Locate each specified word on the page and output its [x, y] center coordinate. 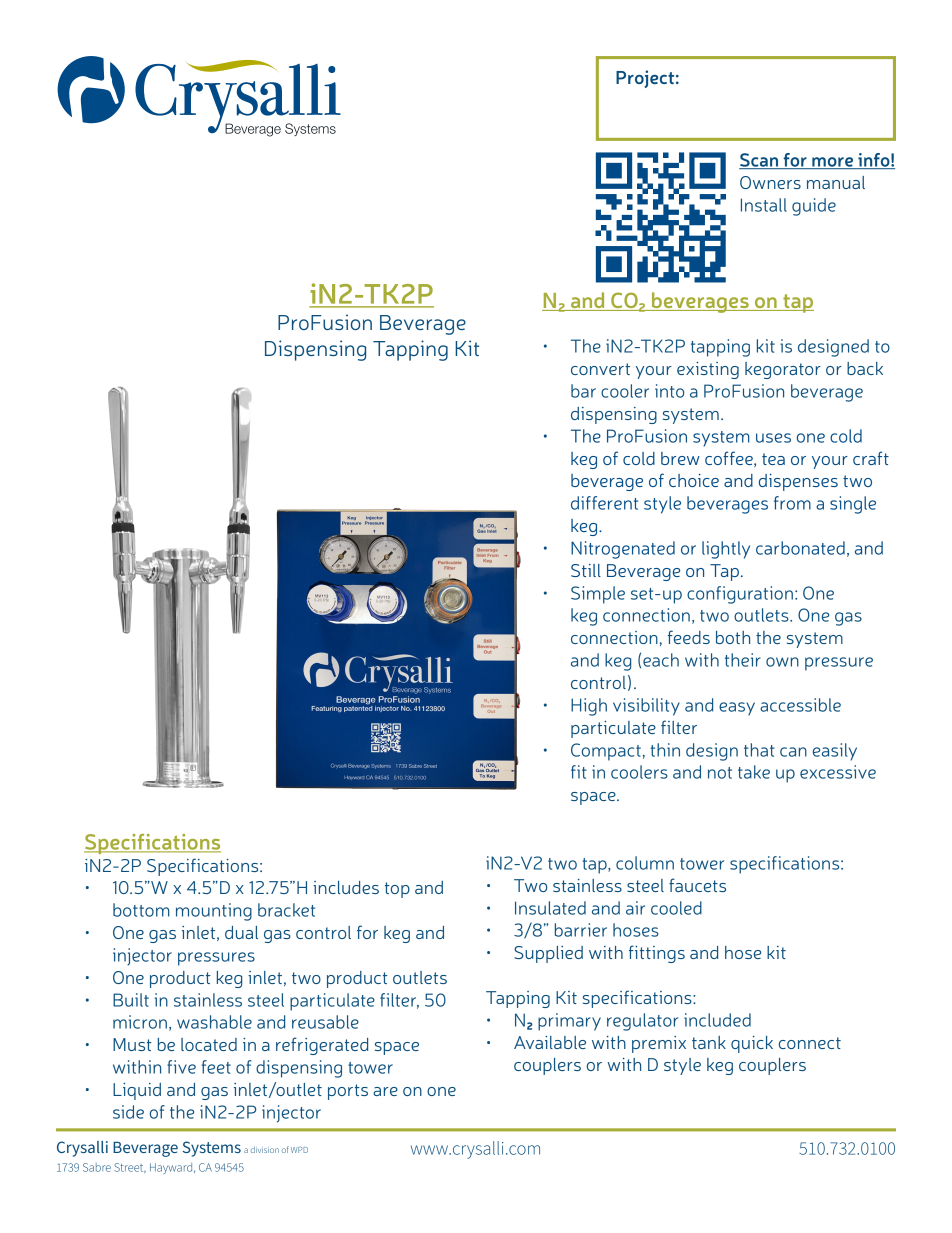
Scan [760, 161]
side [128, 1112]
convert [600, 369]
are [385, 1091]
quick [752, 1044]
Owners [770, 182]
